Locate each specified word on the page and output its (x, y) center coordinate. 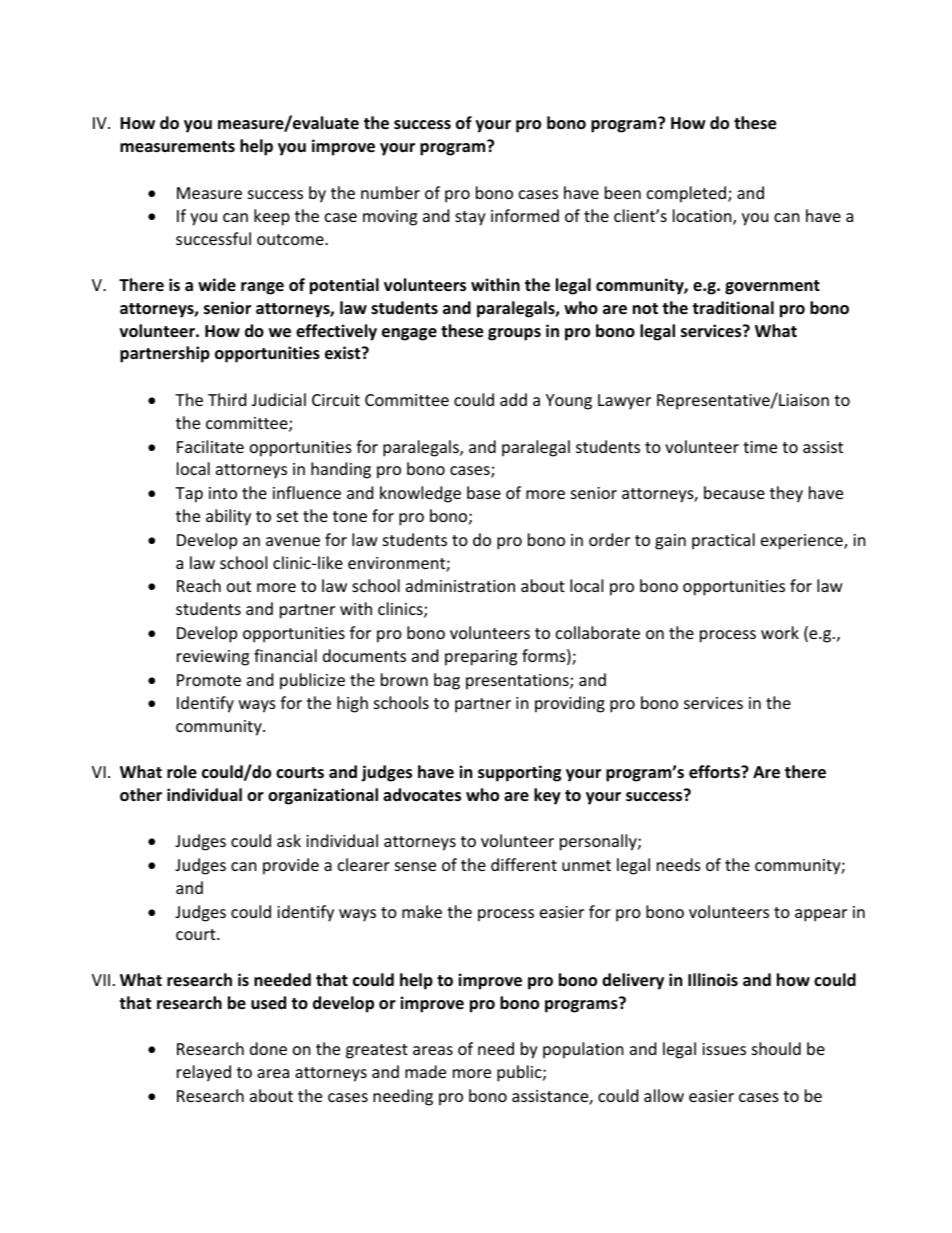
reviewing (213, 658)
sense (415, 866)
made (425, 1071)
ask (289, 840)
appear (821, 915)
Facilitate (210, 446)
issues (724, 1049)
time (760, 447)
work (780, 632)
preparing (481, 658)
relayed (204, 1073)
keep (272, 217)
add (513, 399)
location (703, 217)
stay (470, 218)
